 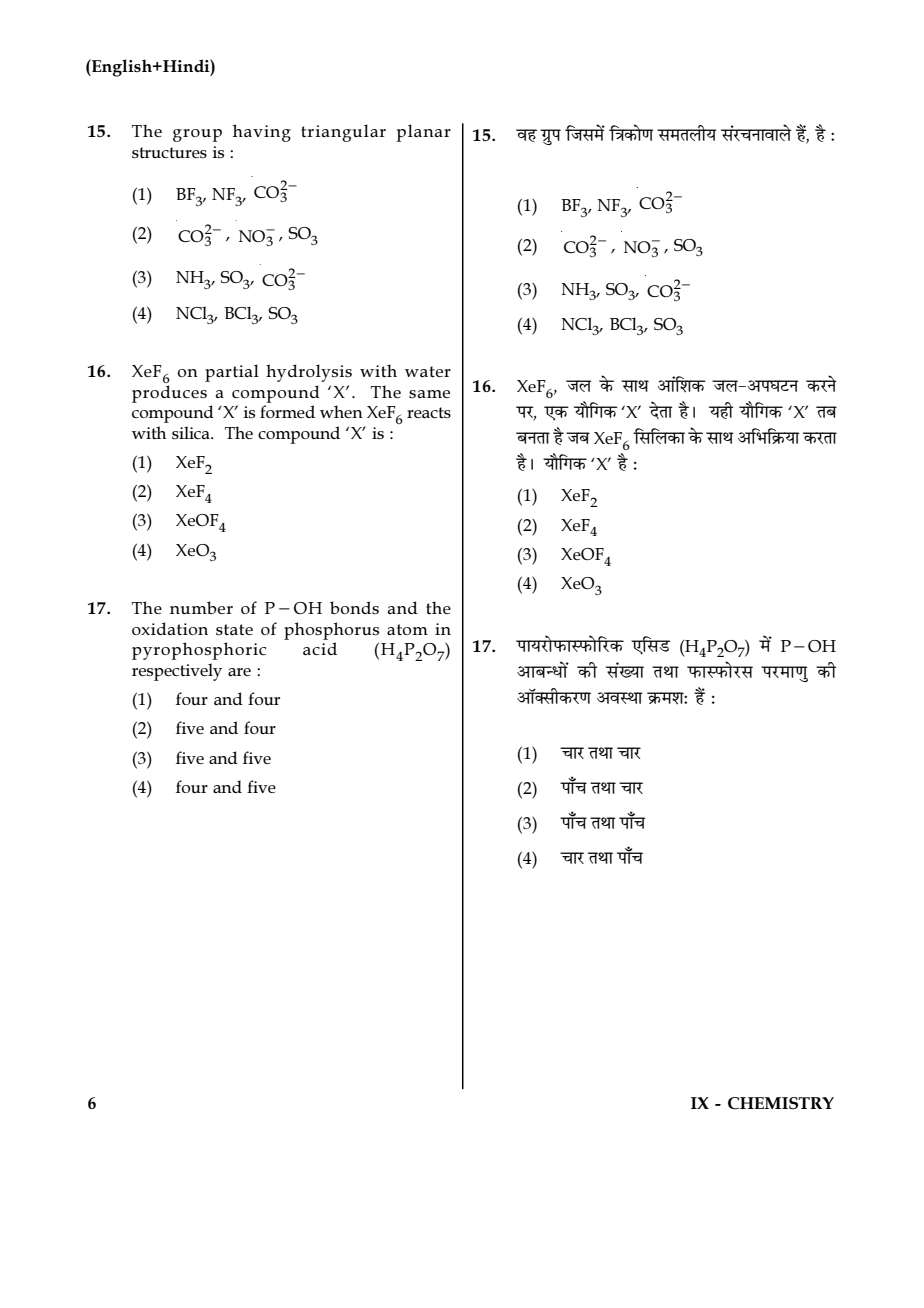 I want to click on acid, so click(x=320, y=648).
